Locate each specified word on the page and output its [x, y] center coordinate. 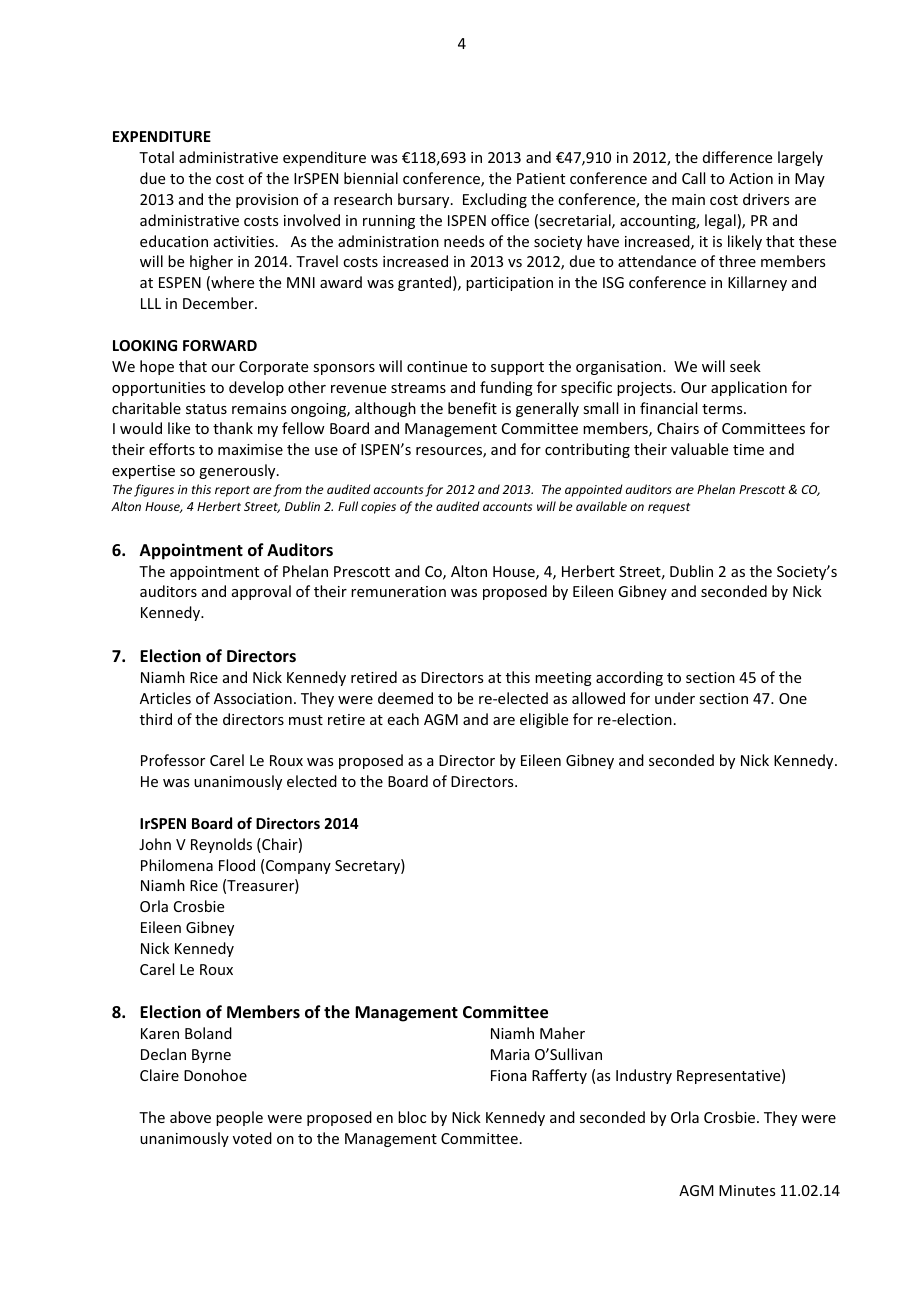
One [793, 698]
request [669, 508]
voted [252, 1138]
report [232, 491]
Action [751, 178]
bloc [412, 1117]
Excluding [495, 200]
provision [267, 201]
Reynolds [221, 845]
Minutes [747, 1190]
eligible [544, 720]
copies [378, 508]
